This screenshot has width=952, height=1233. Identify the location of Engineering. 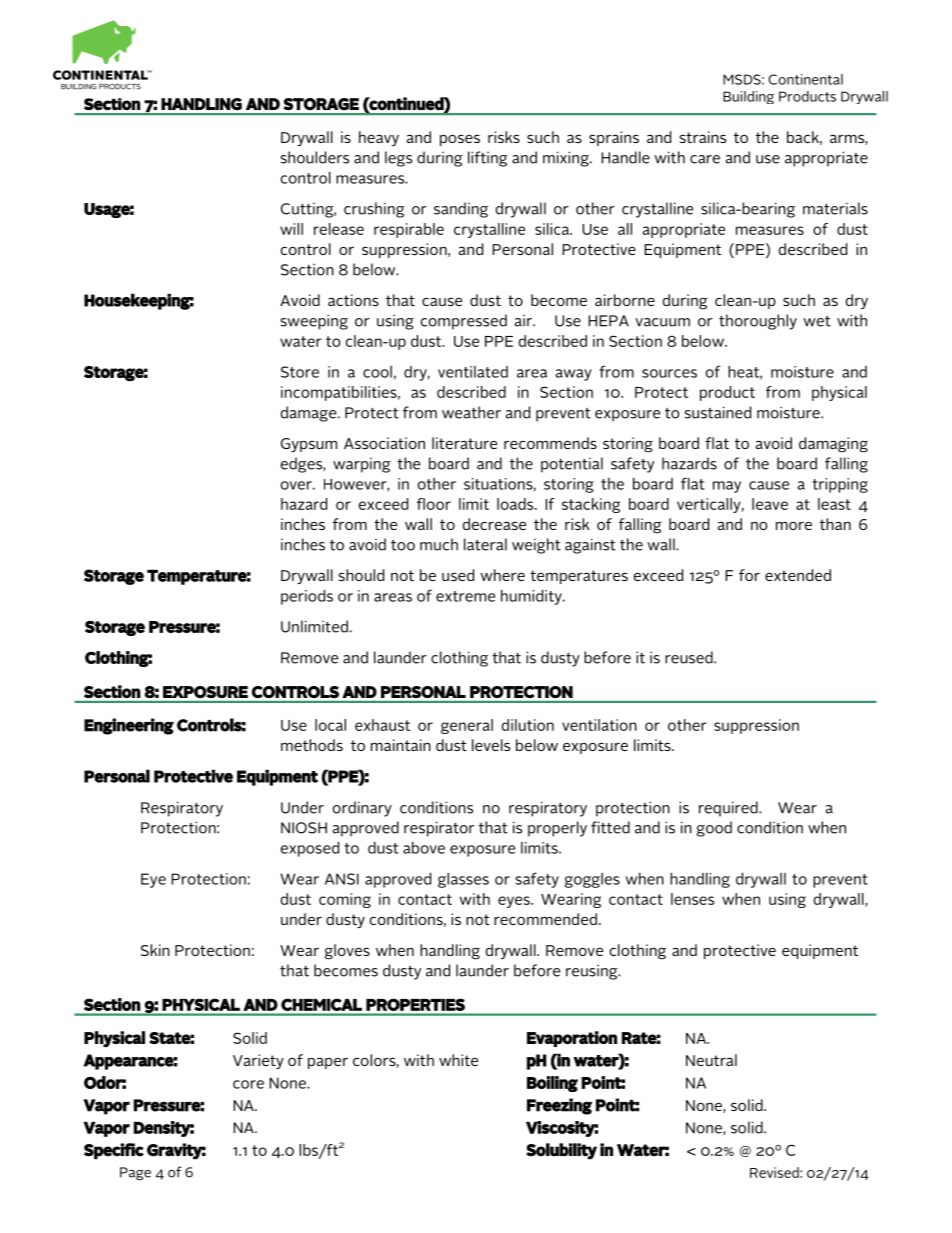
(129, 726).
